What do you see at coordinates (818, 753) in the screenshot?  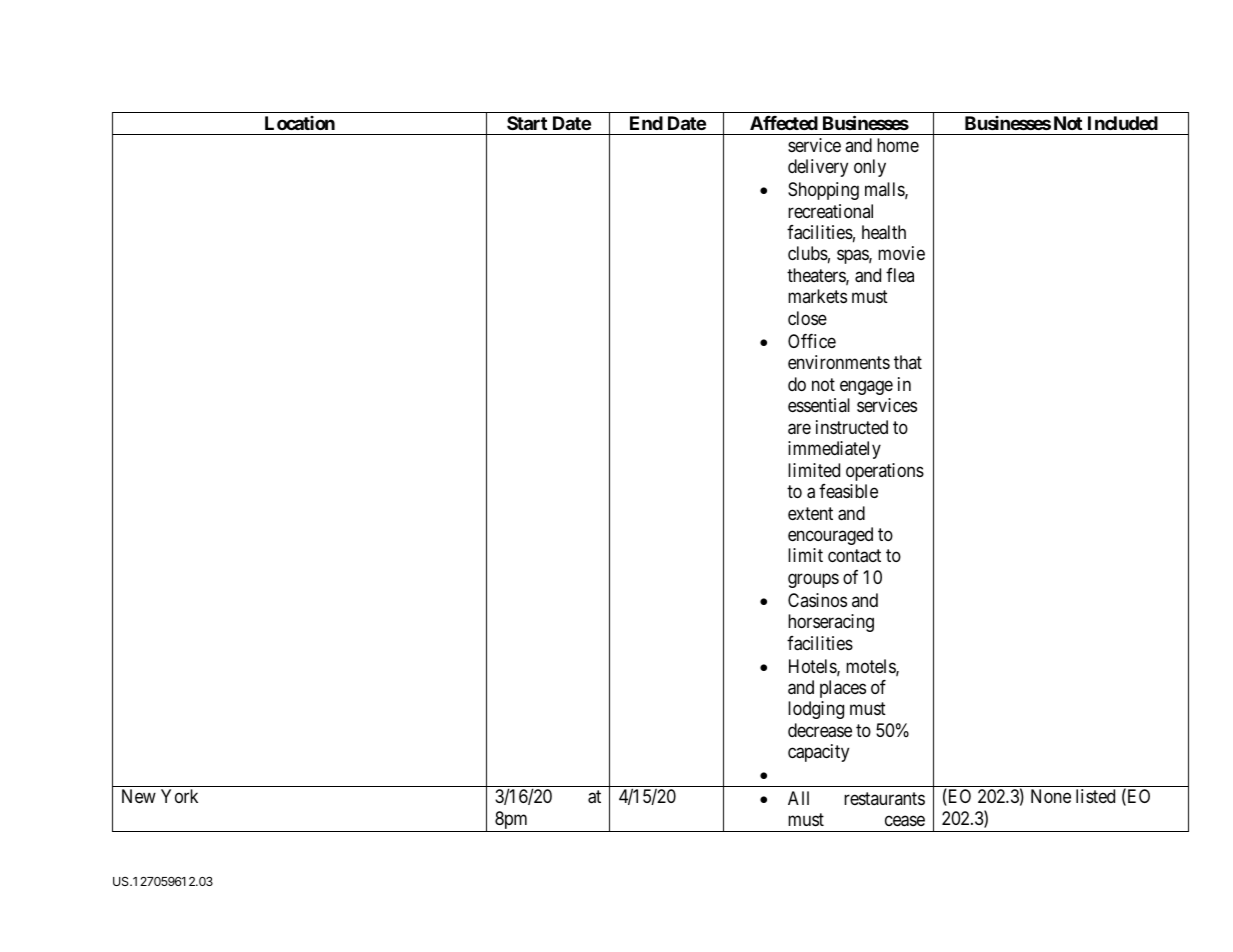 I see `capacity` at bounding box center [818, 753].
